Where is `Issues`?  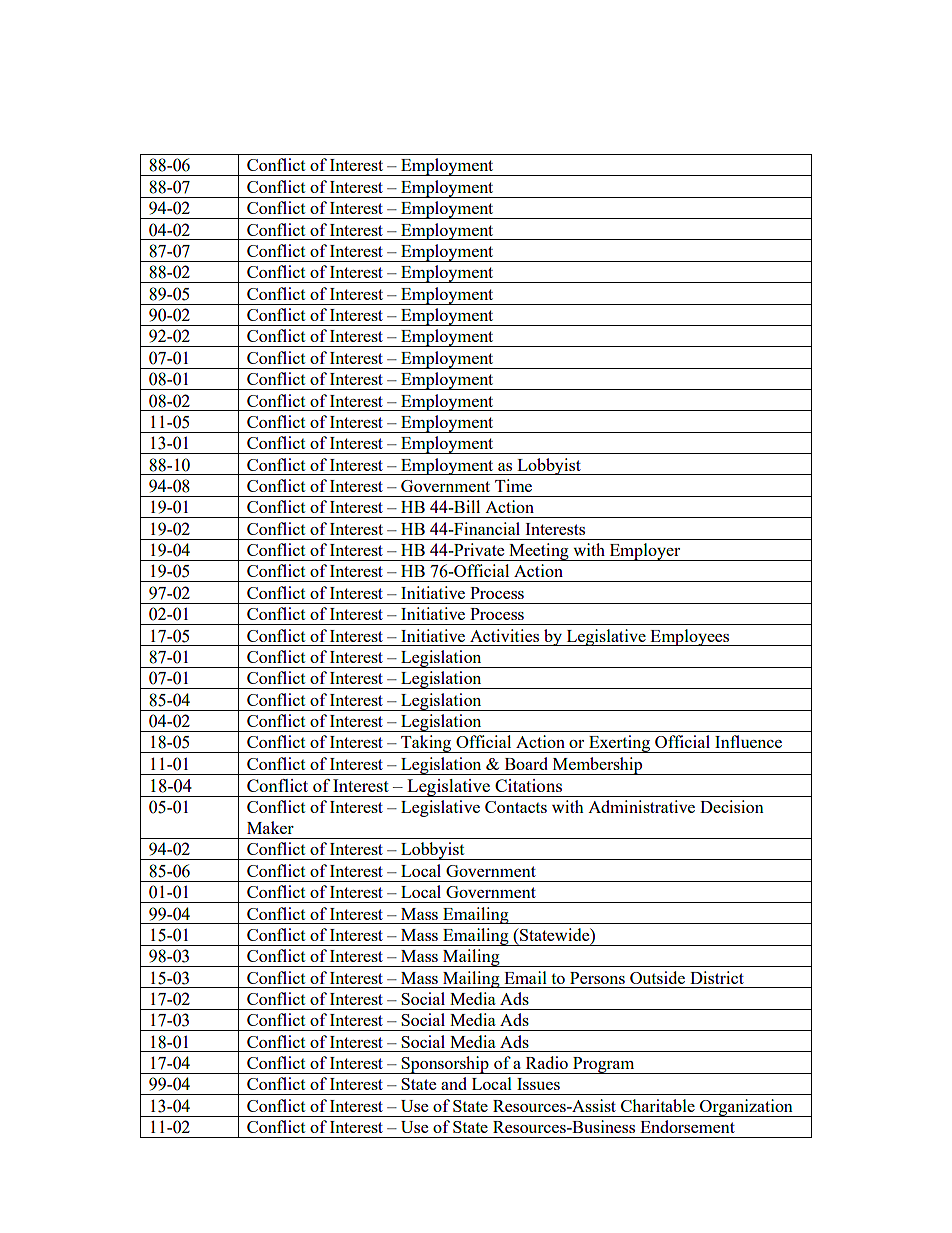 Issues is located at coordinates (538, 1084).
